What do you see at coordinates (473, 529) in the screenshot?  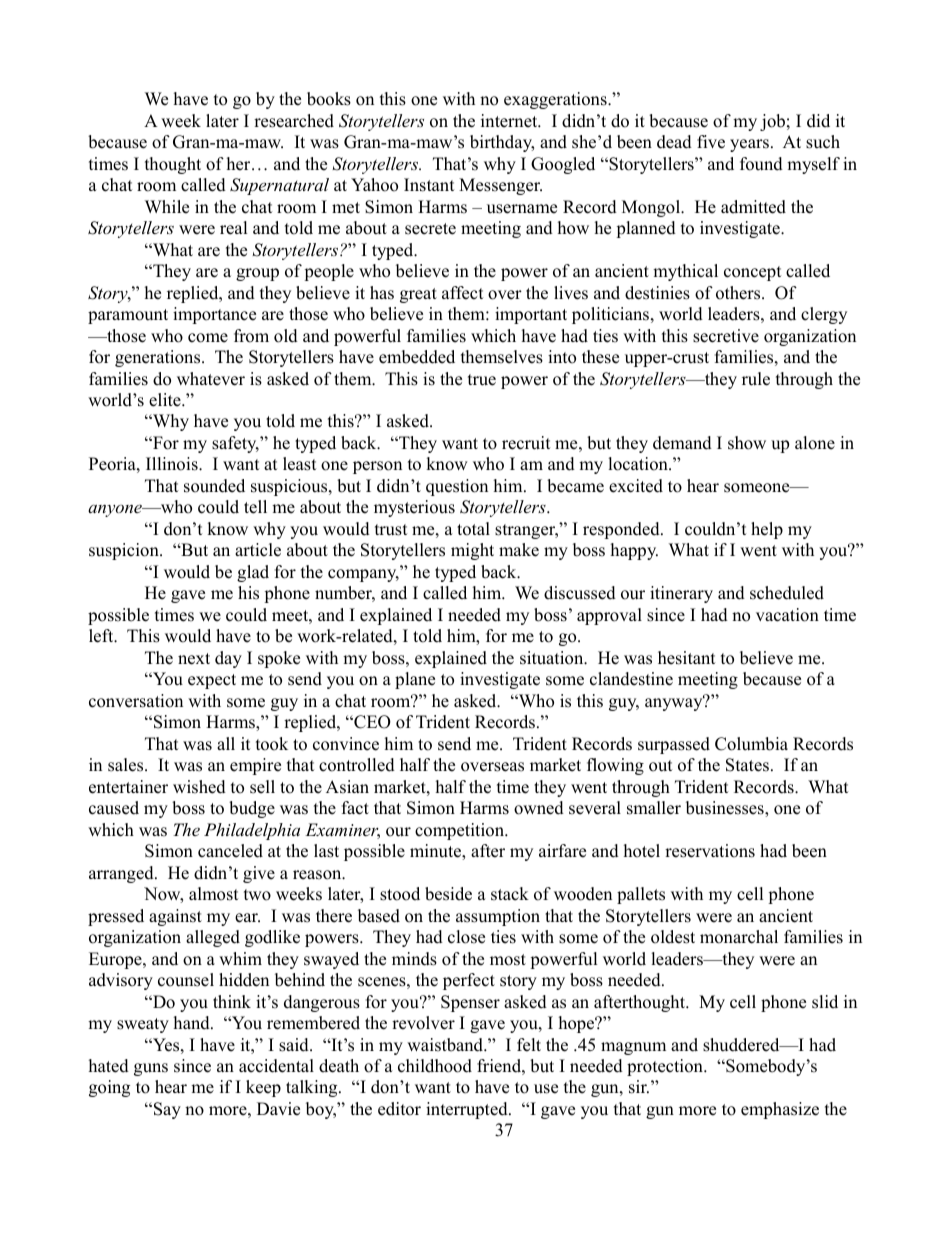 I see `total` at bounding box center [473, 529].
